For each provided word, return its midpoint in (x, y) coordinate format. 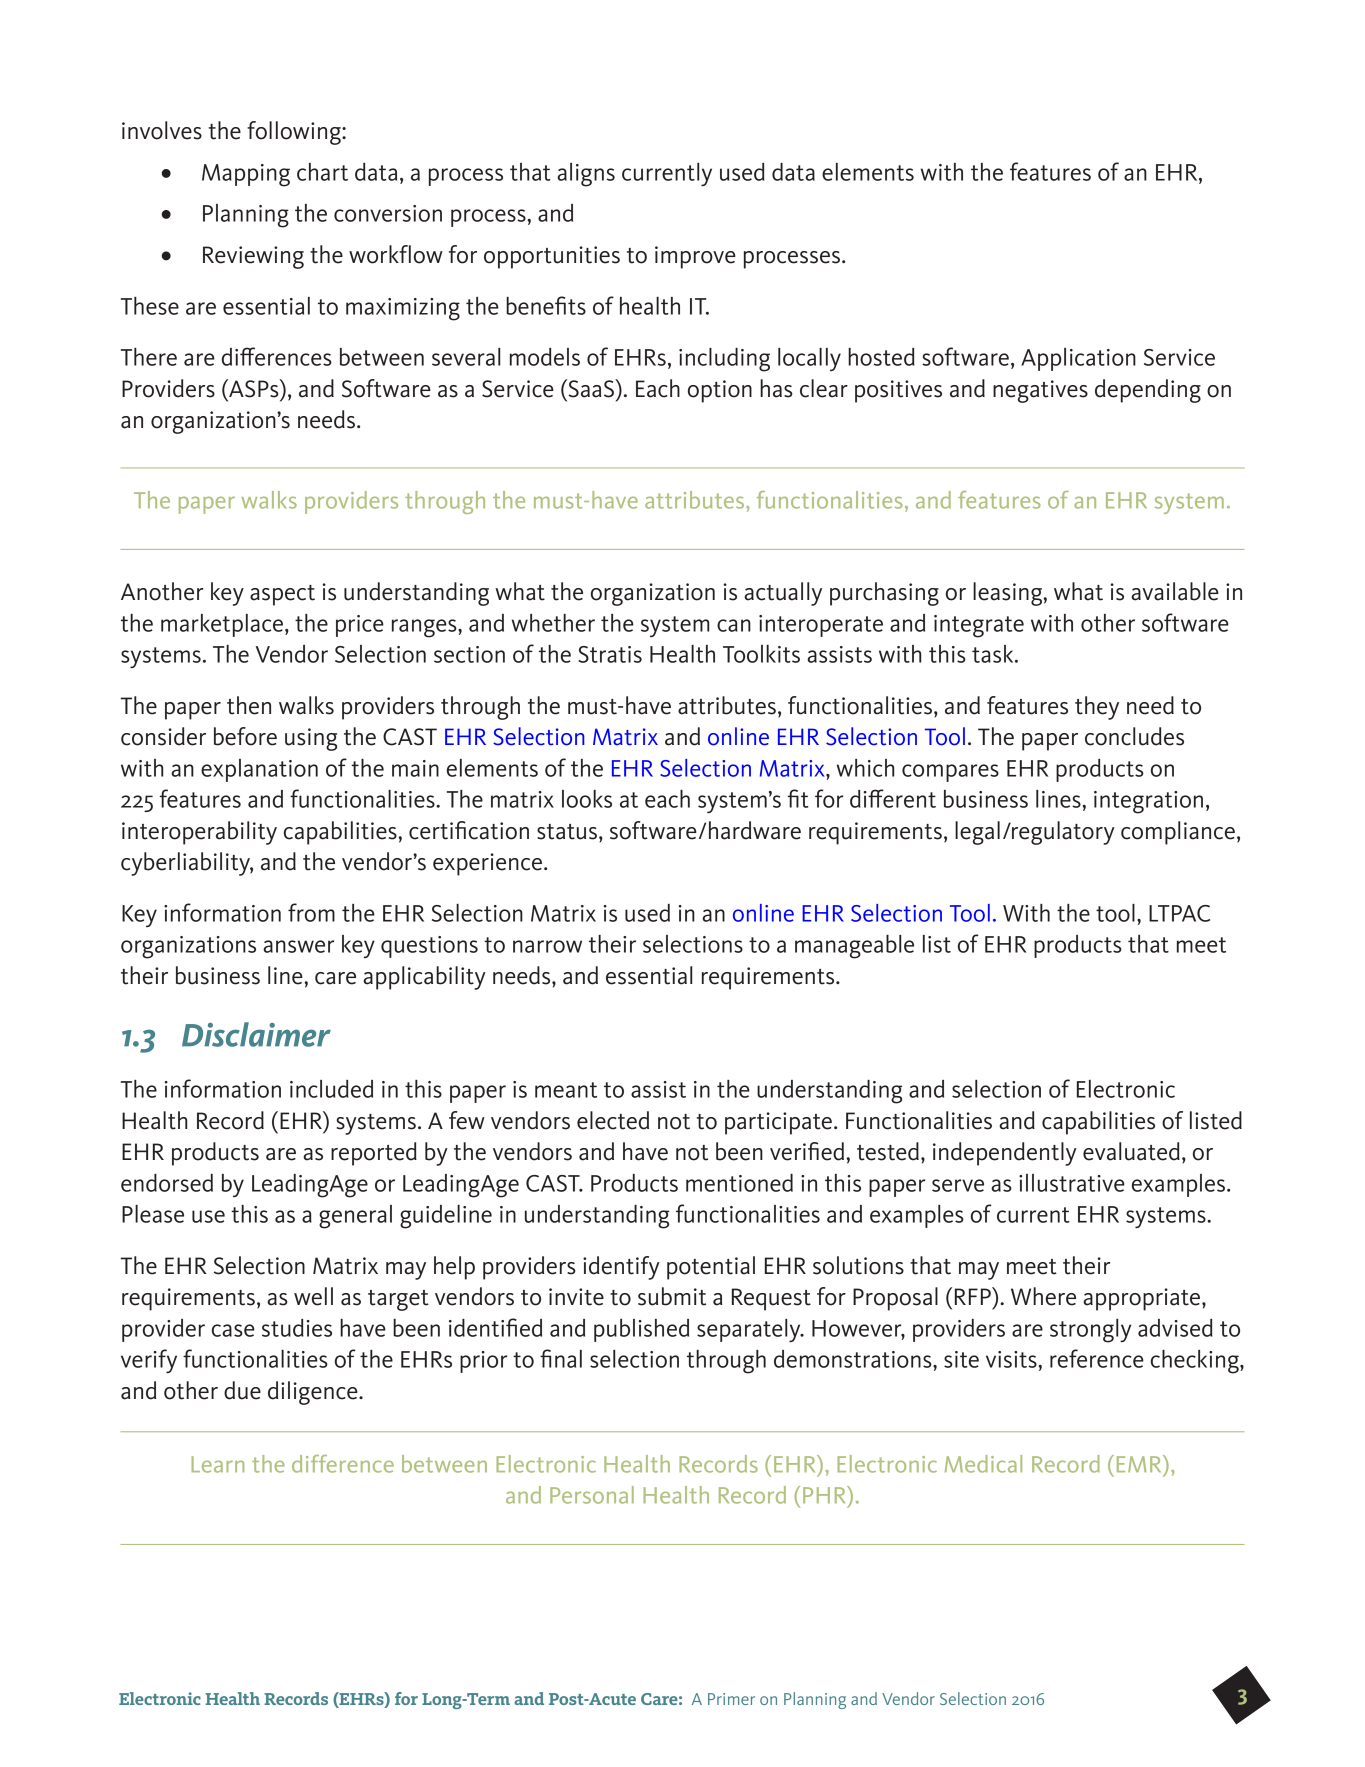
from (311, 912)
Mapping (246, 175)
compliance (1178, 833)
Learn (217, 1464)
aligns (586, 175)
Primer (731, 1699)
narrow (547, 946)
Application (1078, 359)
